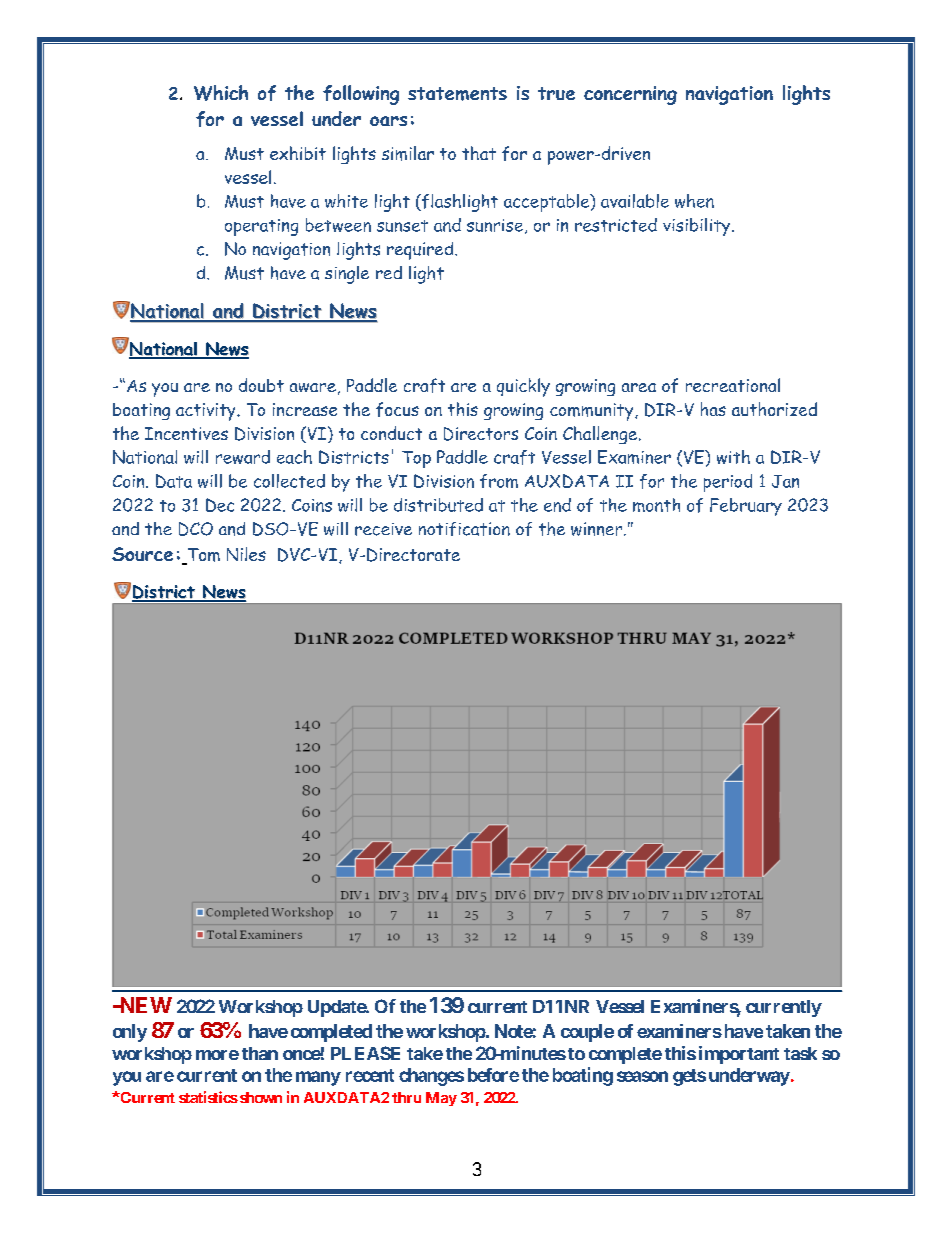 The image size is (952, 1233). Describe the element at coordinates (202, 556) in the image. I see `Tom` at that location.
